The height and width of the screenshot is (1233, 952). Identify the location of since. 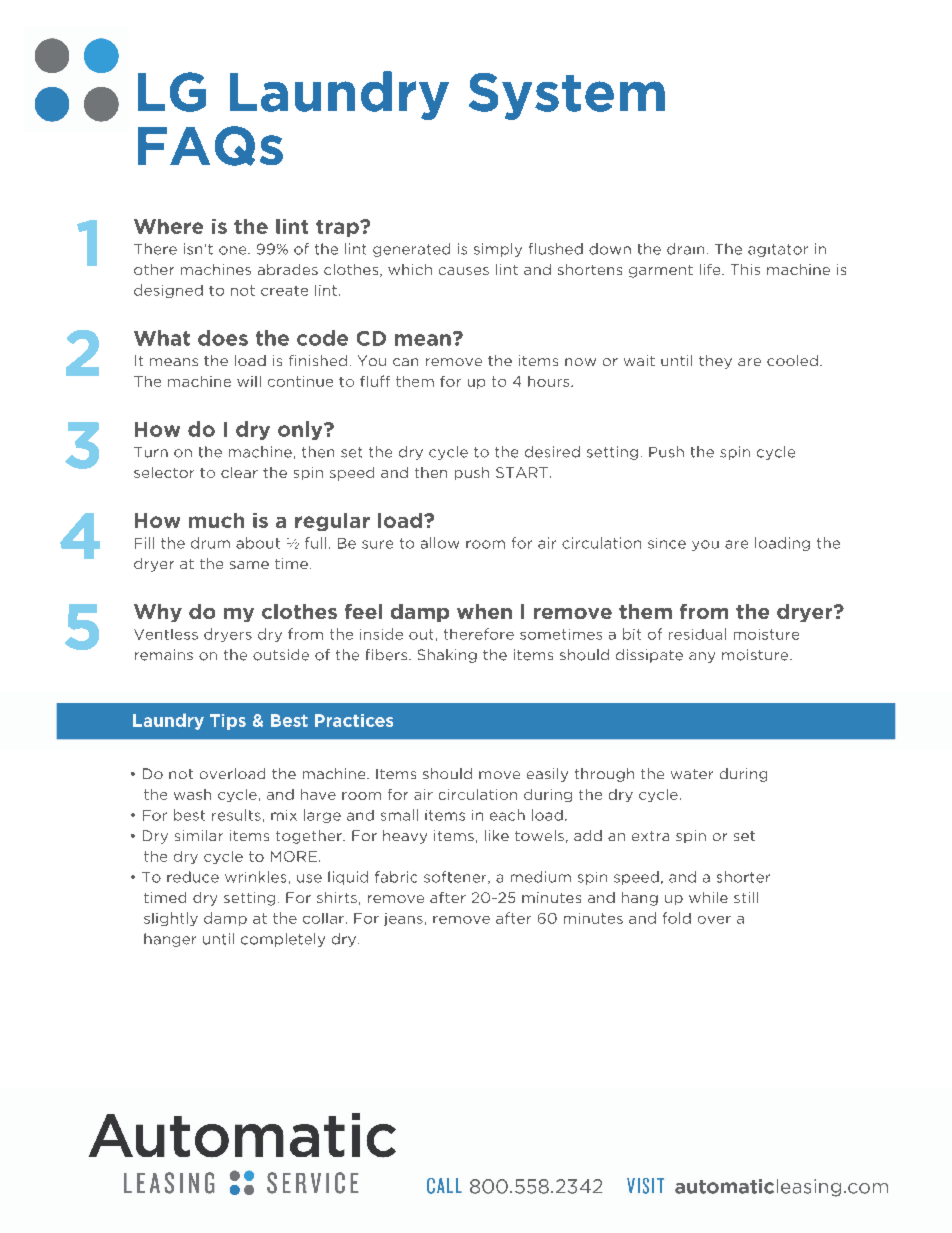
(667, 543).
